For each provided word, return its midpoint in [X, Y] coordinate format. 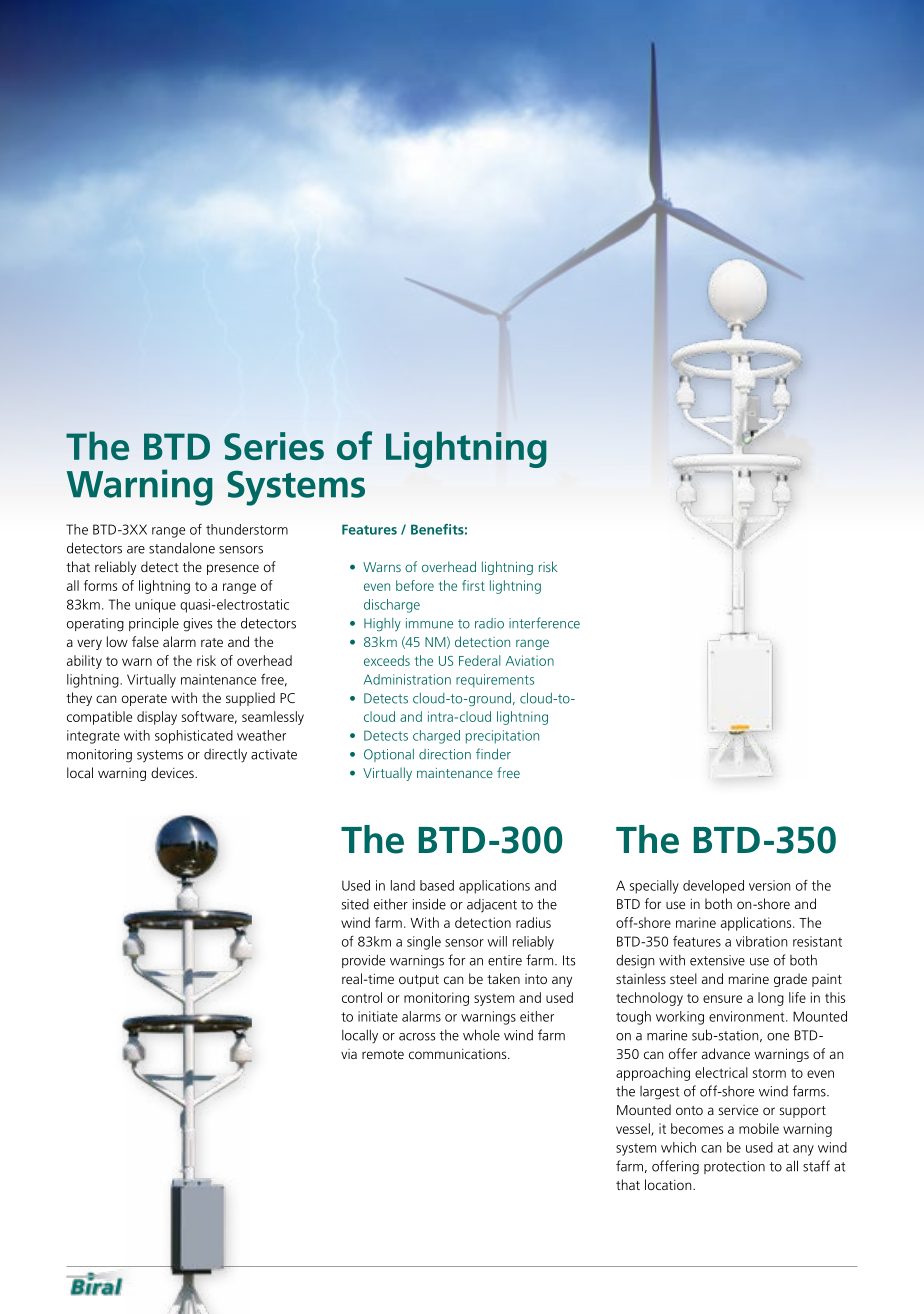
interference [544, 623]
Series [274, 446]
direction [445, 754]
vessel [634, 1129]
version [769, 885]
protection [734, 1167]
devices [173, 772]
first [473, 585]
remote [383, 1054]
